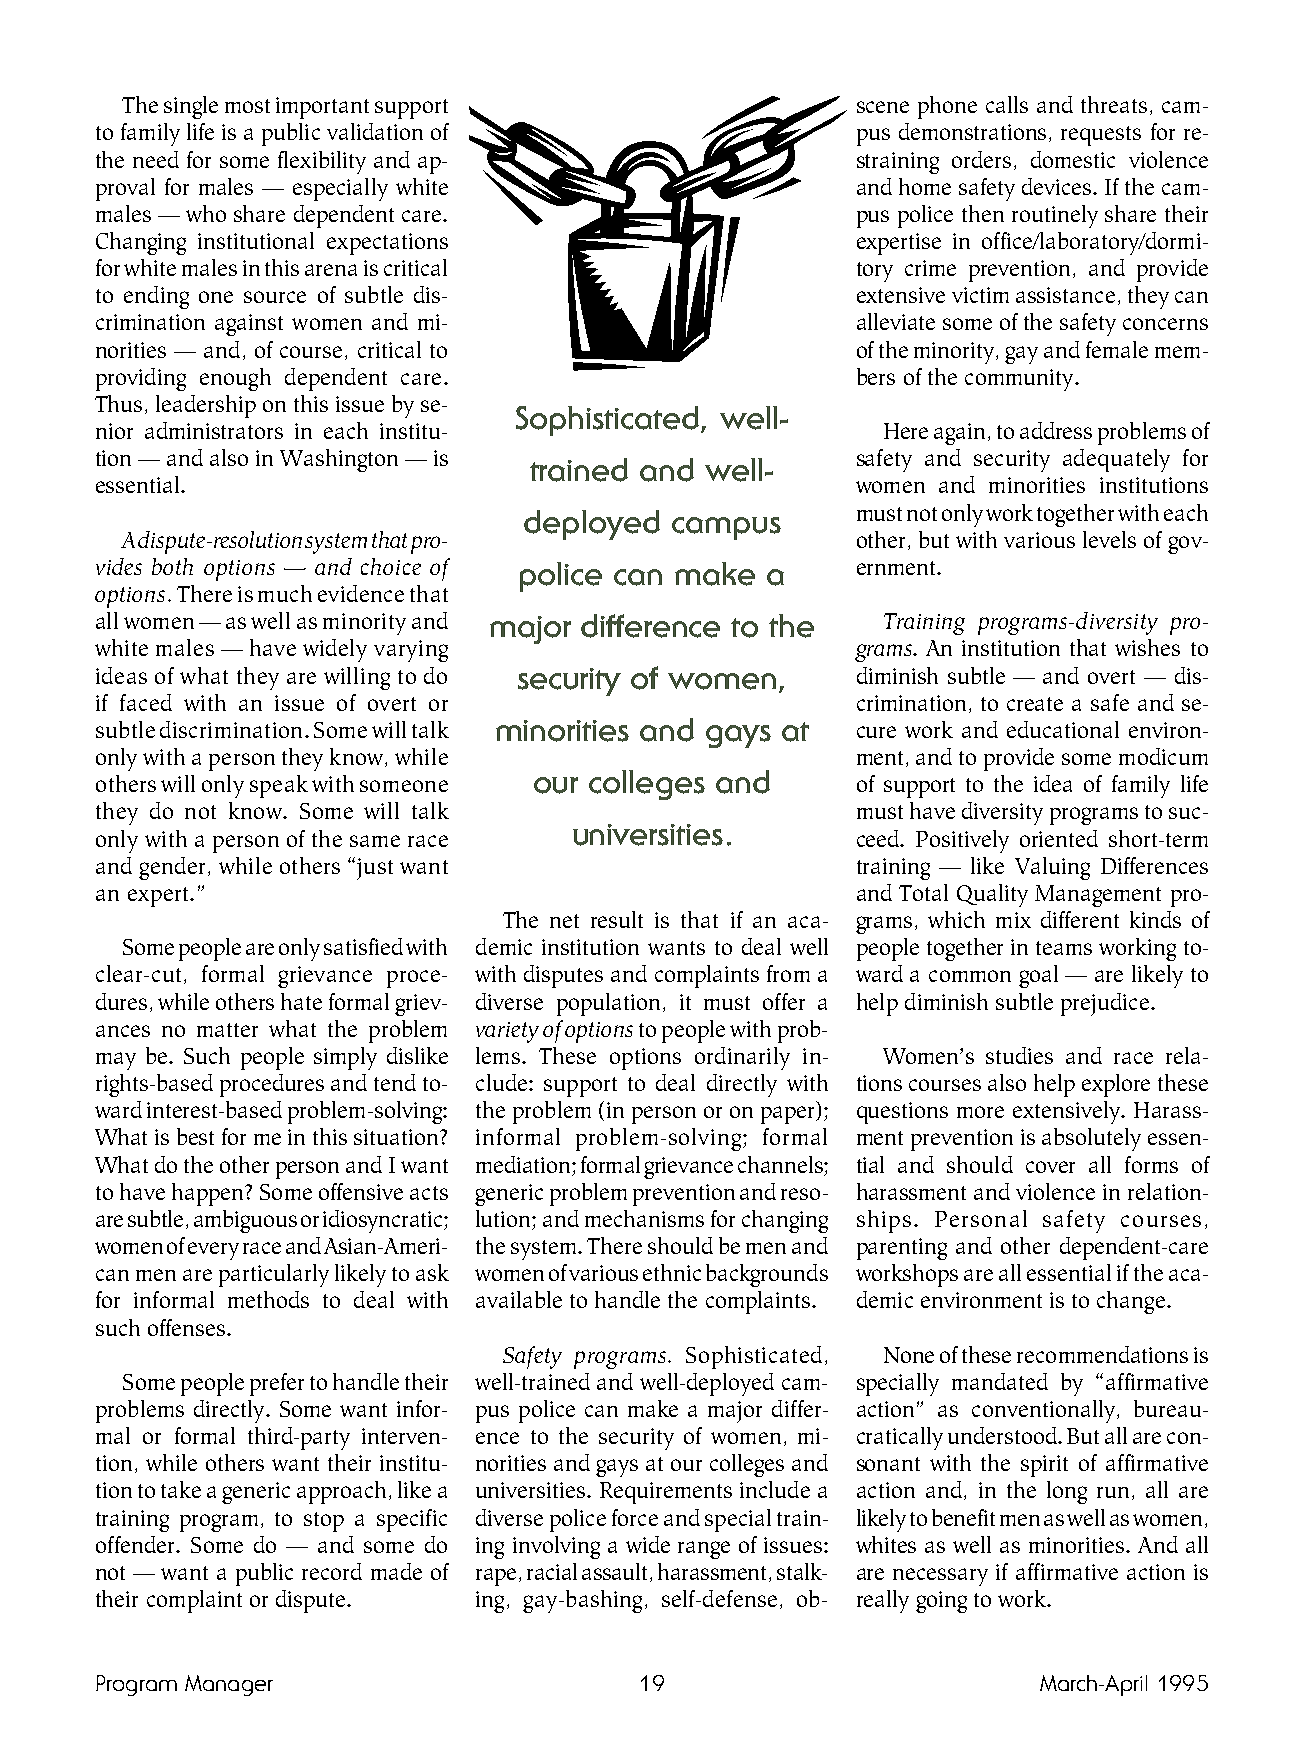 This document has height=1752, width=1304. Describe the element at coordinates (925, 186) in the document. I see `home` at that location.
